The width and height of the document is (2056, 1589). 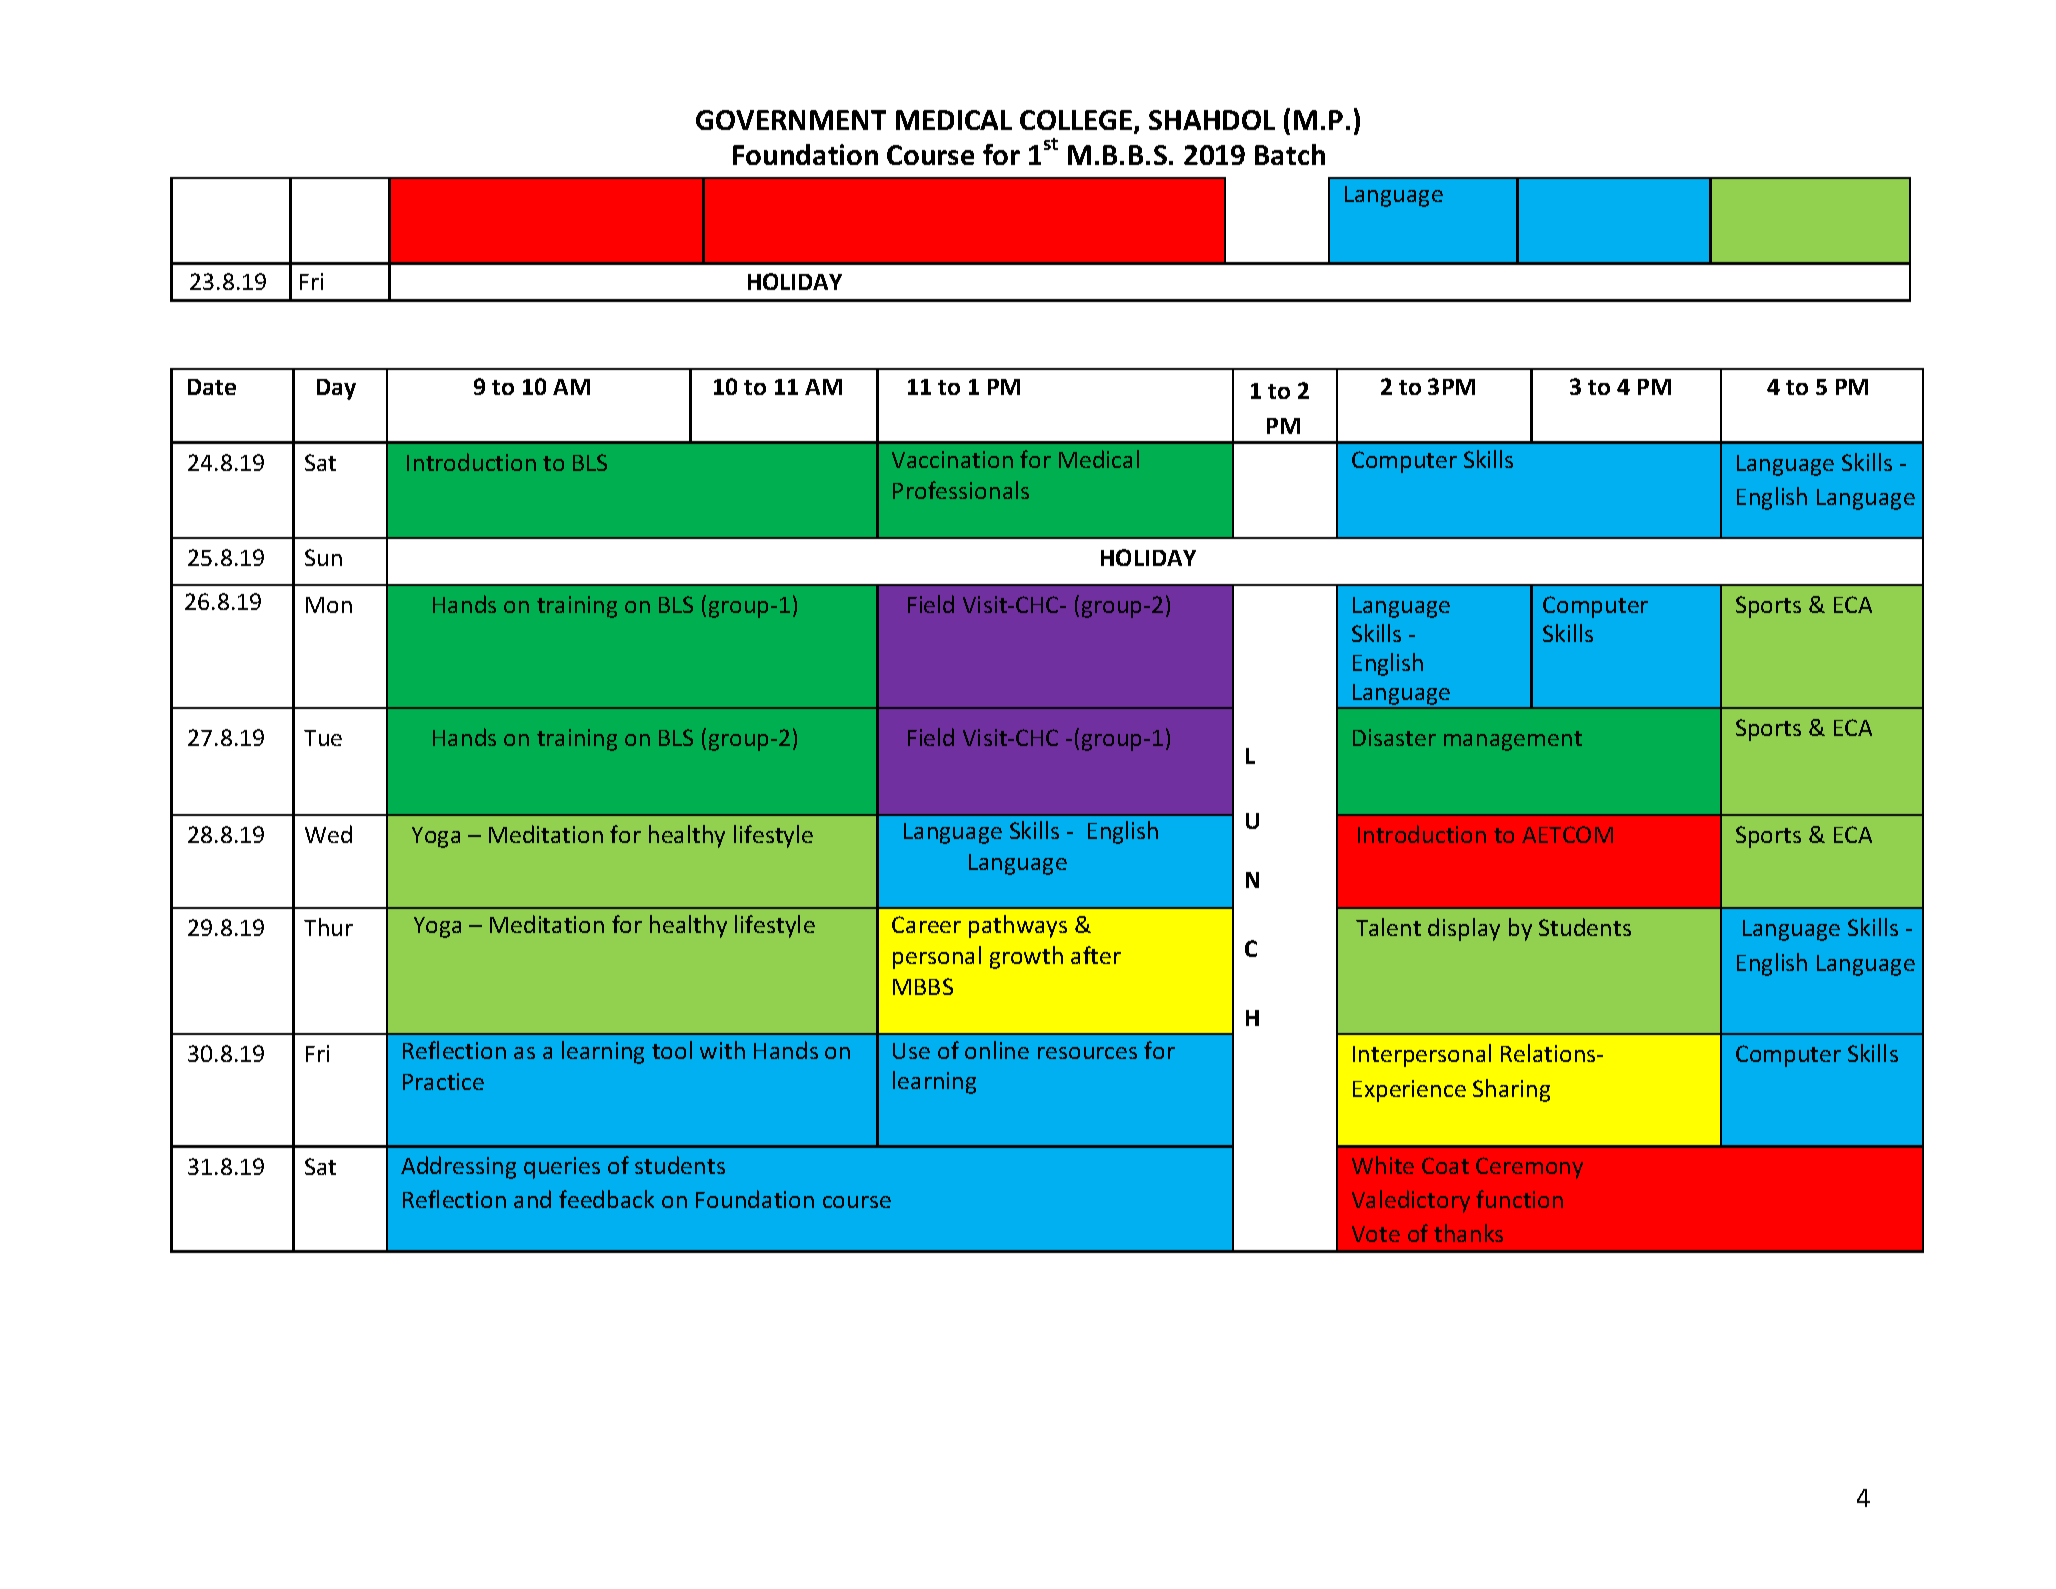 I want to click on Career, so click(x=926, y=924).
